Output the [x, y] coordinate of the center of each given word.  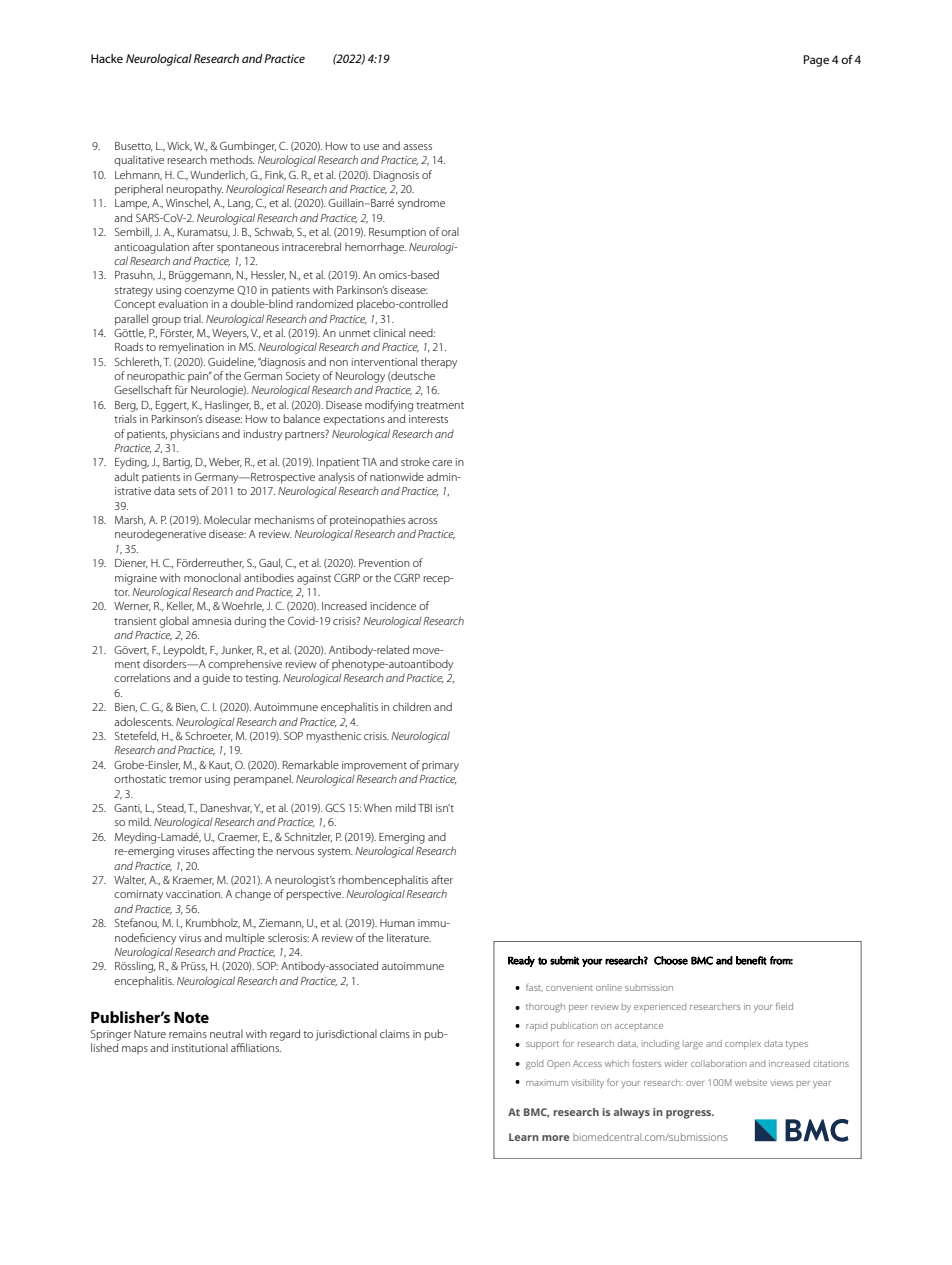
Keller [180, 606]
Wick [179, 146]
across [422, 521]
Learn [524, 1137]
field [784, 1006]
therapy [439, 363]
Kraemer [193, 881]
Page [816, 61]
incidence [393, 605]
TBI [425, 808]
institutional [200, 1047]
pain [199, 377]
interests [428, 419]
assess [417, 147]
